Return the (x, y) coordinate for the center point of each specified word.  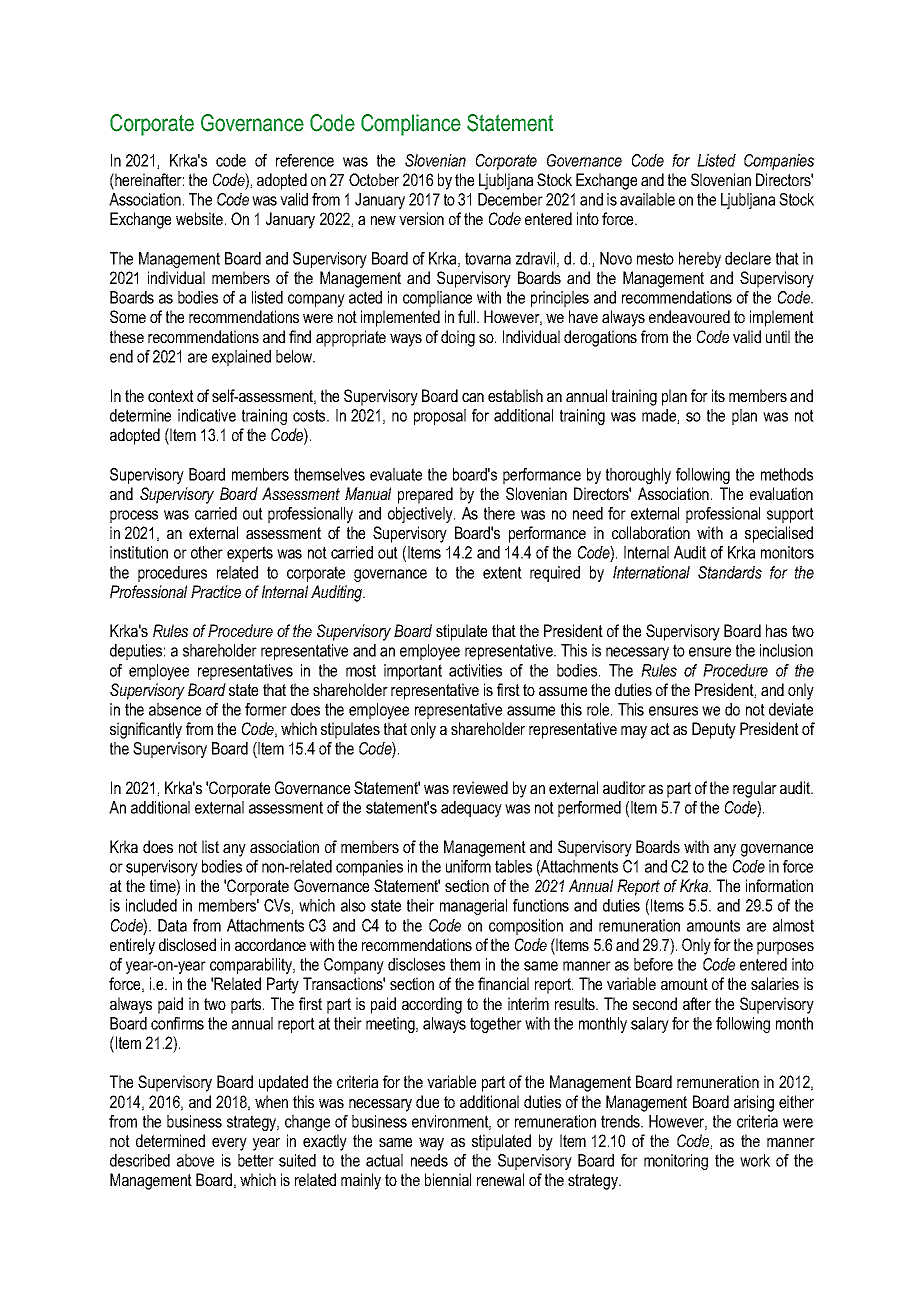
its (718, 395)
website (201, 218)
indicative (207, 415)
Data (172, 925)
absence (175, 709)
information (779, 885)
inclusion (786, 650)
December (510, 199)
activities (475, 670)
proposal (440, 417)
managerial (473, 907)
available (647, 199)
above (195, 1160)
